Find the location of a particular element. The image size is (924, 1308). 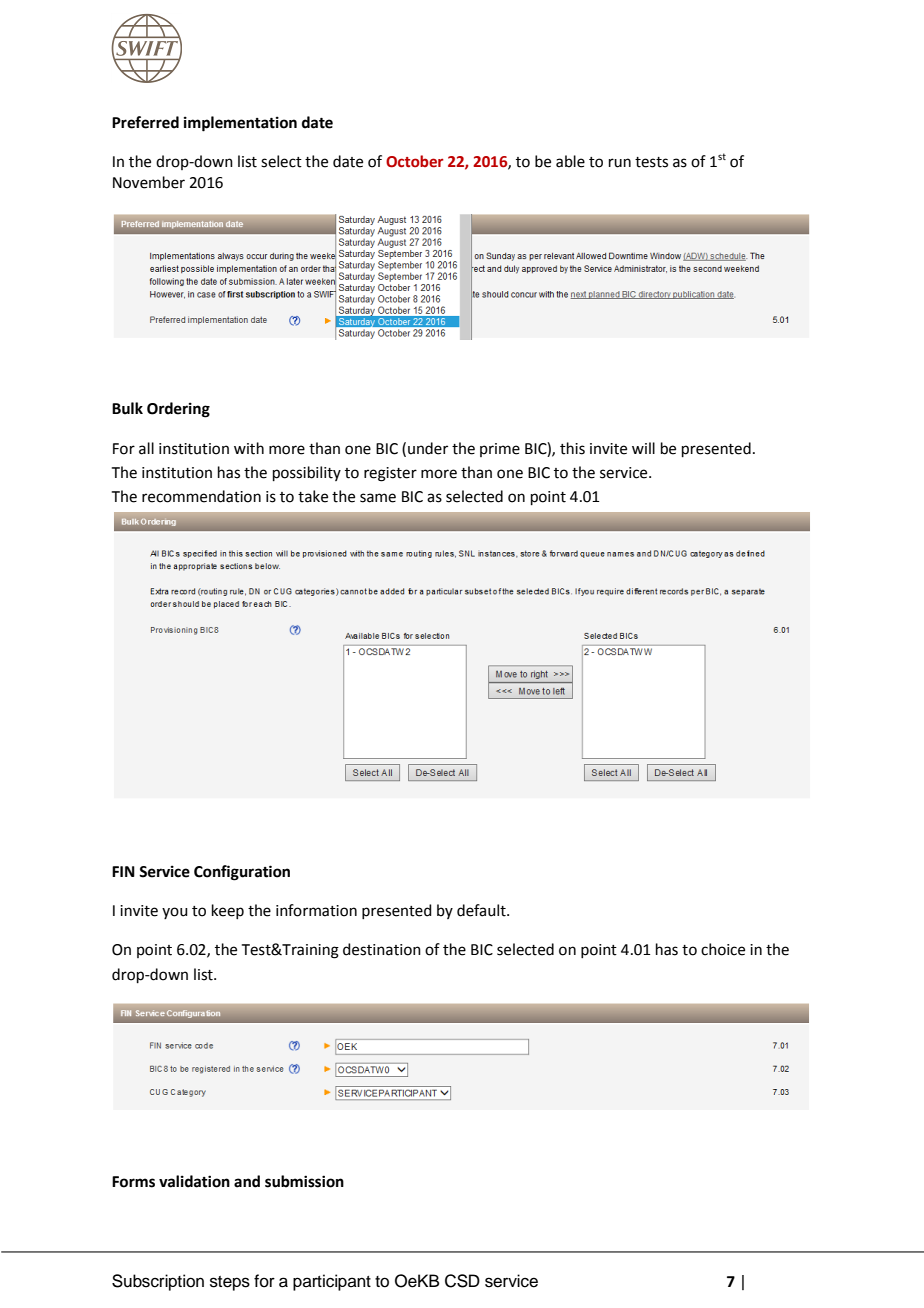

under is located at coordinates (428, 448).
